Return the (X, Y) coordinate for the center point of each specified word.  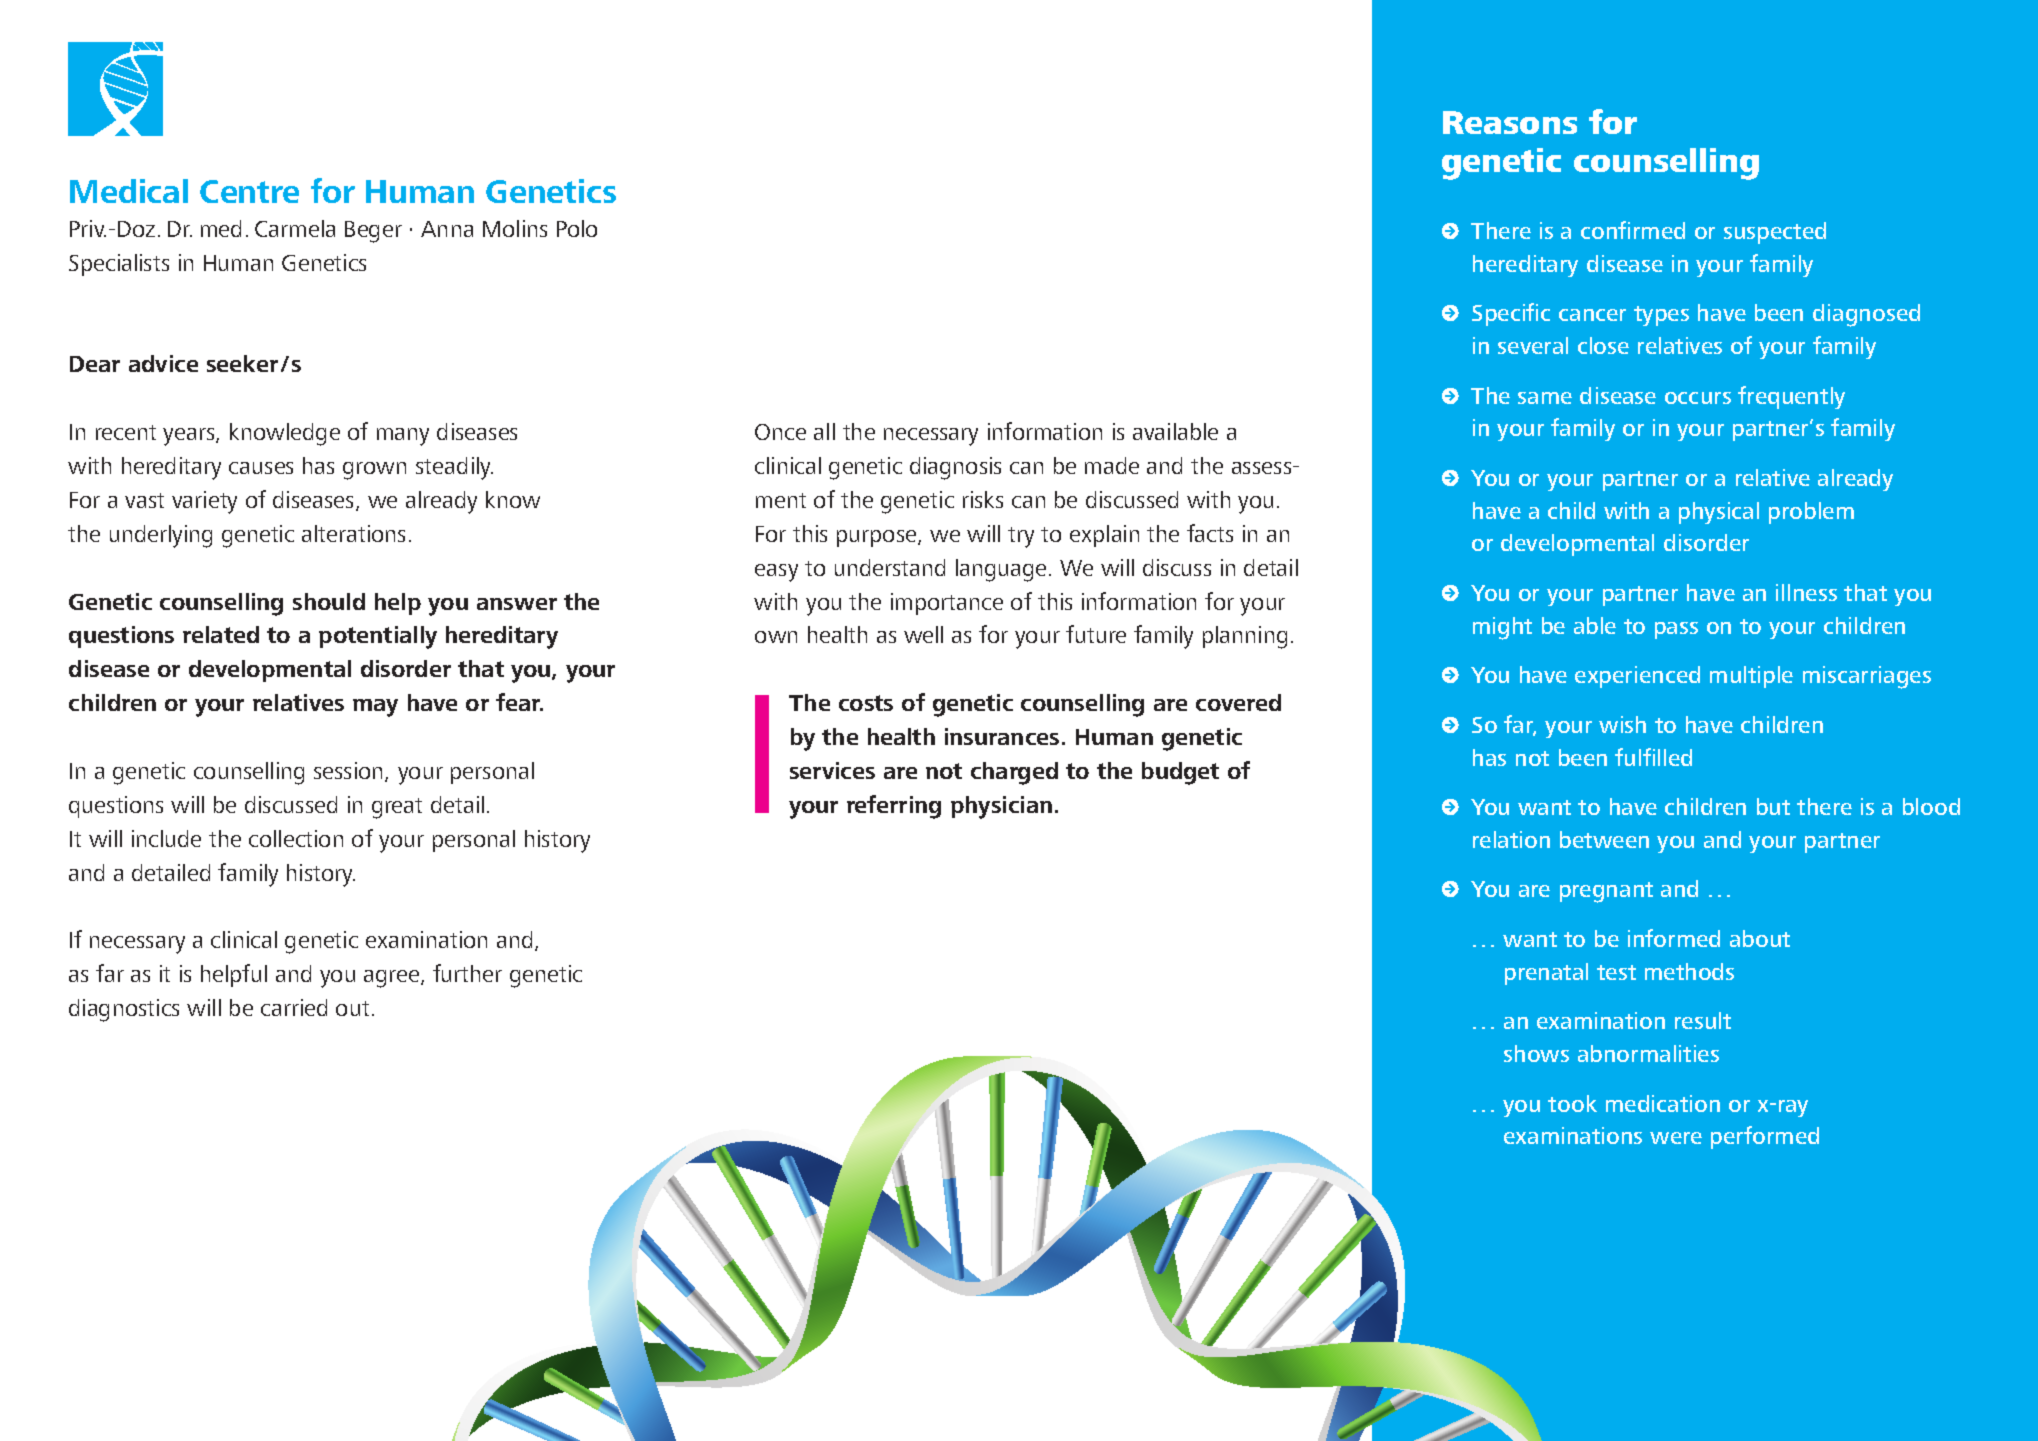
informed (1674, 938)
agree (393, 979)
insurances (1002, 736)
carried (294, 1007)
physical (1719, 513)
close (1603, 345)
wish (1622, 724)
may (375, 708)
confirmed (1633, 230)
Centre (249, 191)
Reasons (1510, 122)
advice (163, 363)
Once (780, 432)
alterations (353, 533)
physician (1001, 807)
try (1021, 537)
